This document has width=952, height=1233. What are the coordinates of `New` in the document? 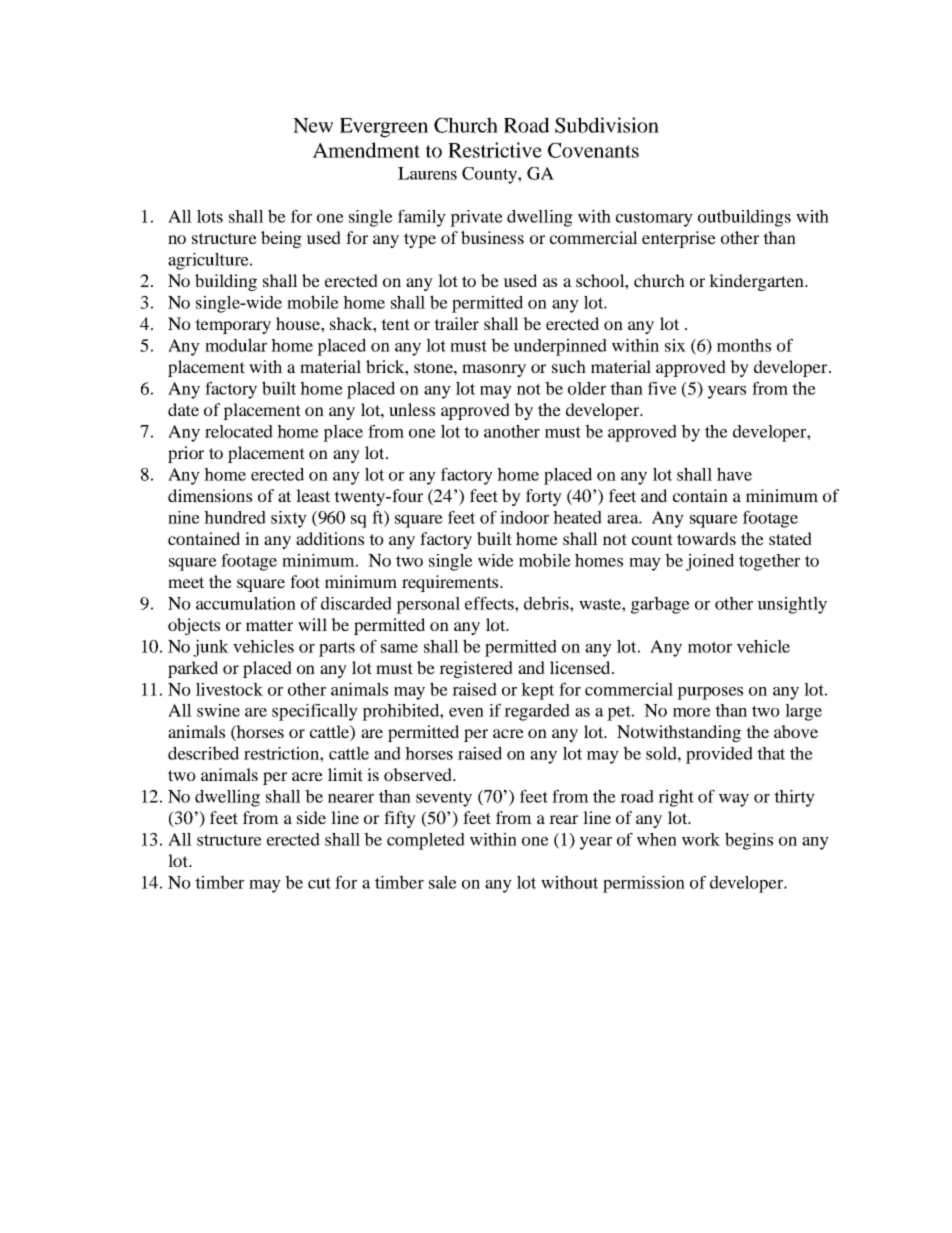 It's located at (313, 125).
